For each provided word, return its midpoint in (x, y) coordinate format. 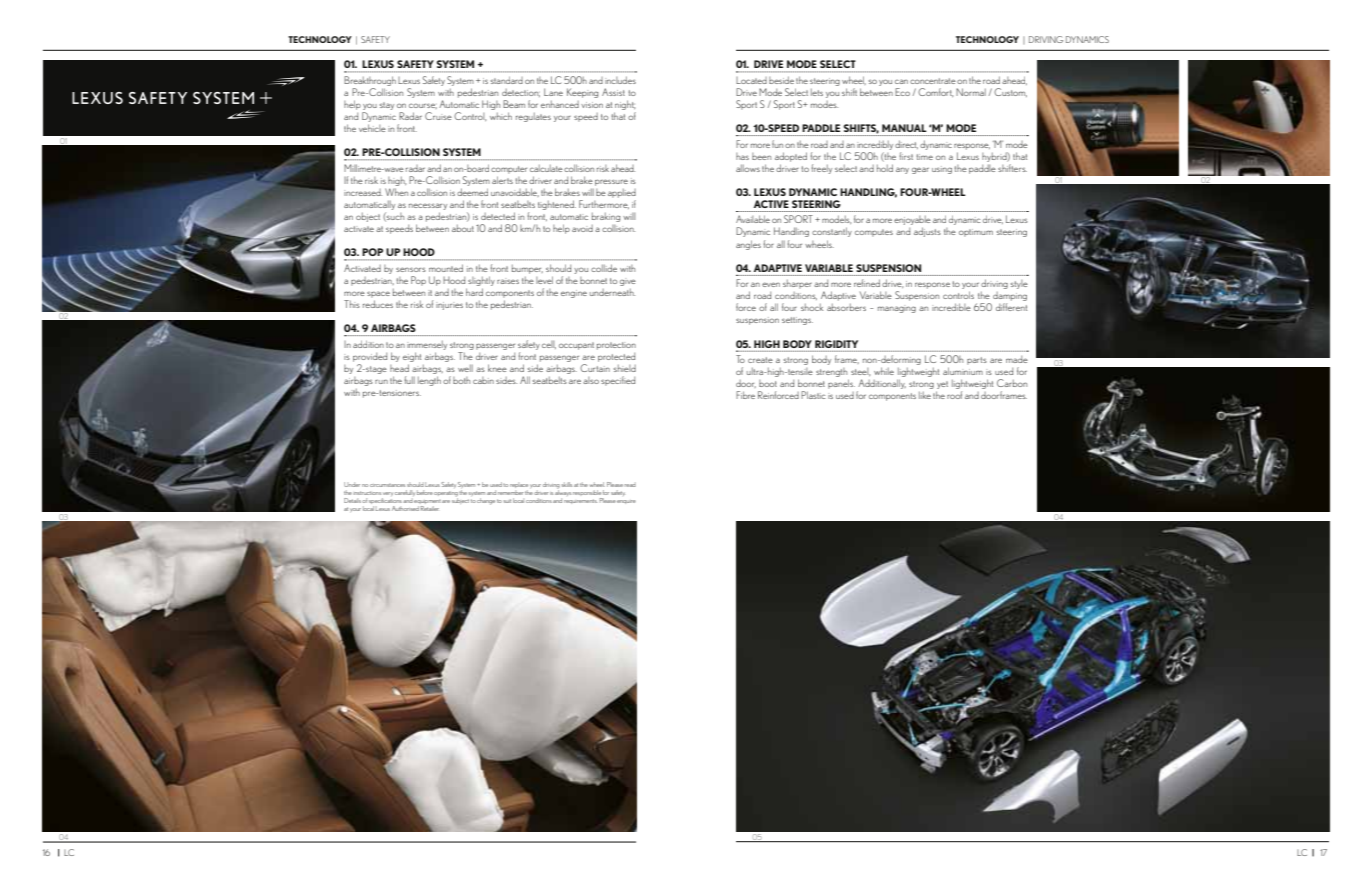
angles (748, 245)
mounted (446, 268)
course (423, 106)
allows (748, 168)
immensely (427, 345)
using (942, 170)
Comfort (935, 92)
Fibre (745, 395)
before (425, 492)
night (625, 105)
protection (616, 346)
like (925, 395)
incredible (951, 307)
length (429, 381)
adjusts (927, 232)
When (396, 192)
